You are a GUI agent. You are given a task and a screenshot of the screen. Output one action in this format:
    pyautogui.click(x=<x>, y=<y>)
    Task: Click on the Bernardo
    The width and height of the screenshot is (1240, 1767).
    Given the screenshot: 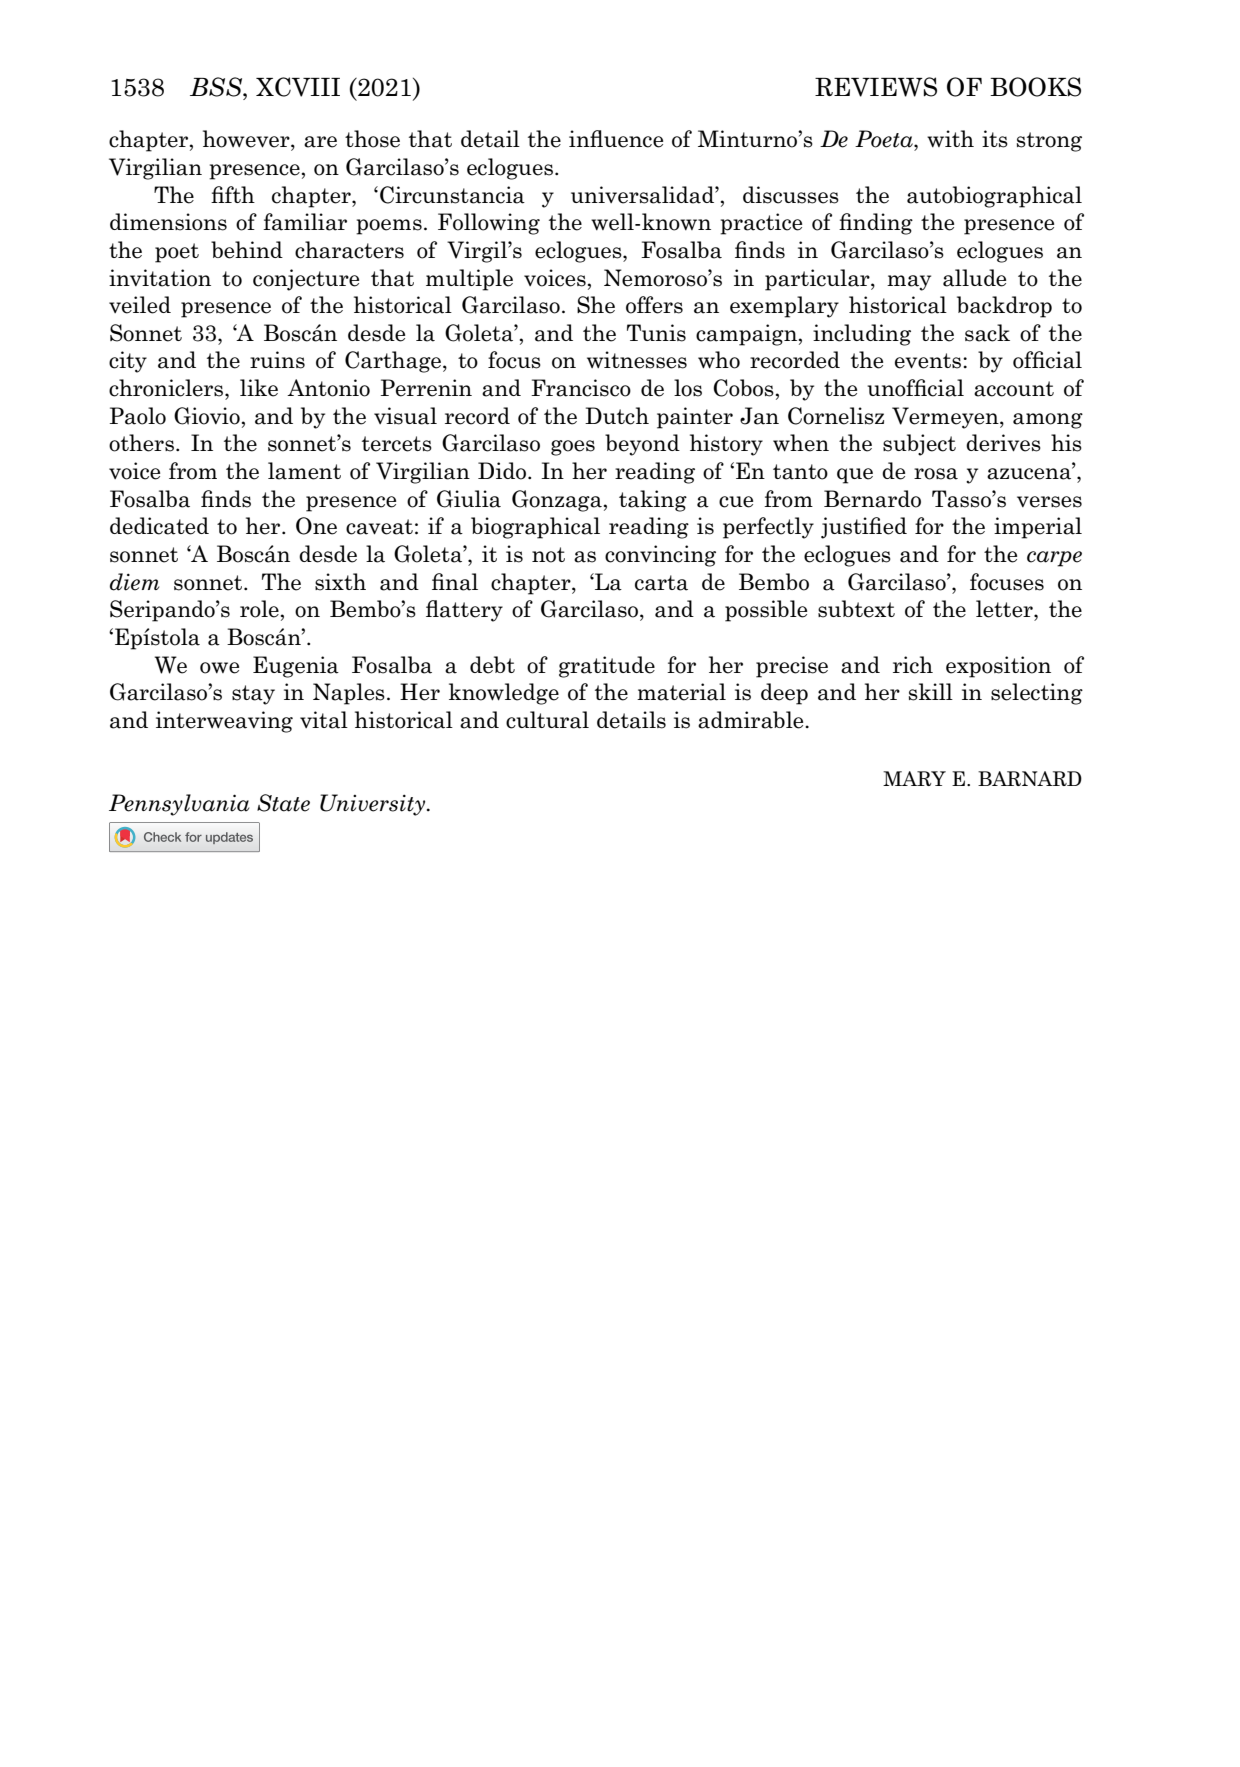 What is the action you would take?
    pyautogui.click(x=872, y=499)
